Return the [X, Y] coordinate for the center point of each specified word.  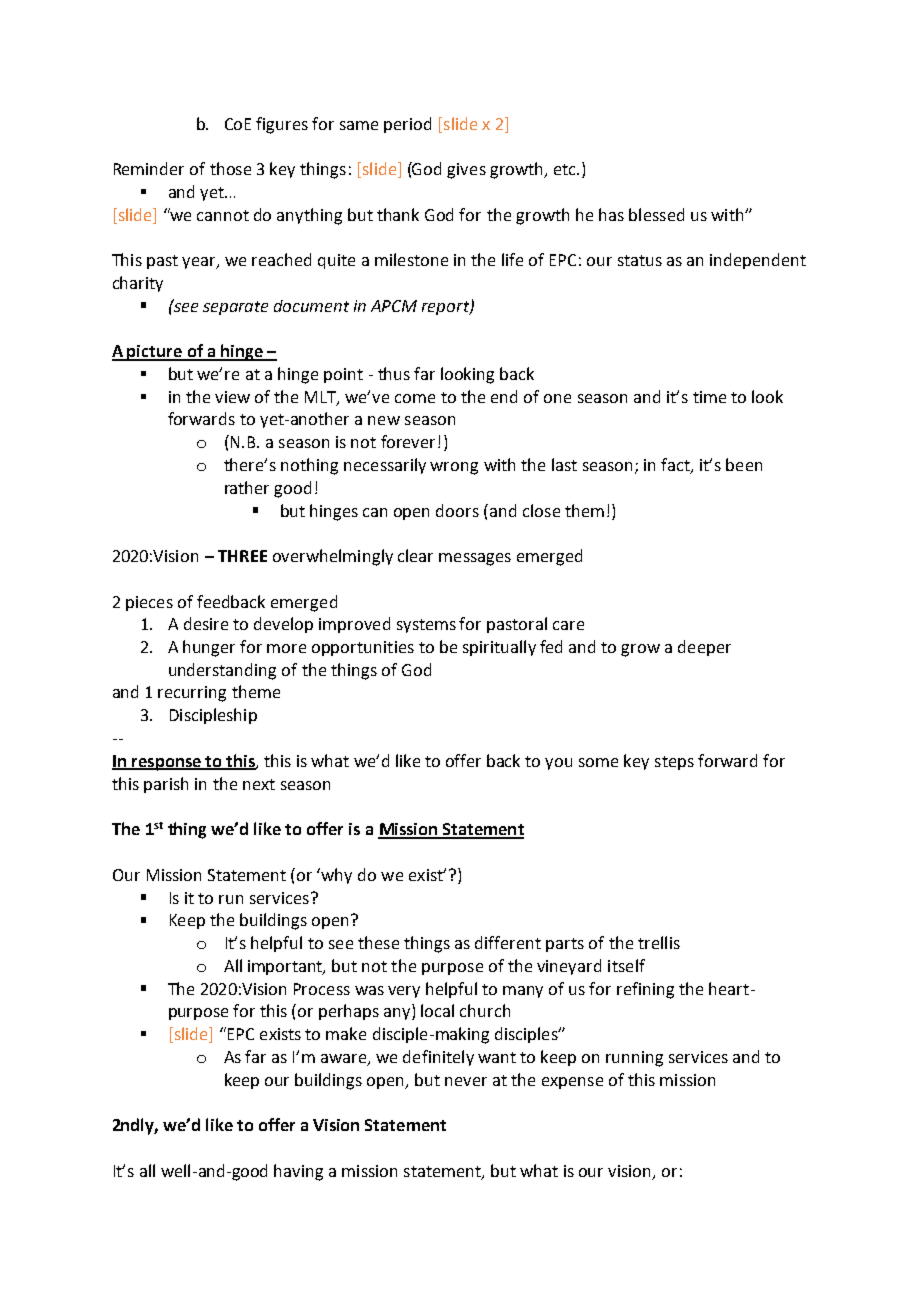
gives [466, 171]
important [286, 967]
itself [626, 965]
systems [426, 626]
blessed [656, 214]
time [709, 397]
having [298, 1172]
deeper [704, 648]
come [415, 398]
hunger [209, 648]
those [230, 168]
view [232, 397]
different [508, 942]
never [466, 1081]
